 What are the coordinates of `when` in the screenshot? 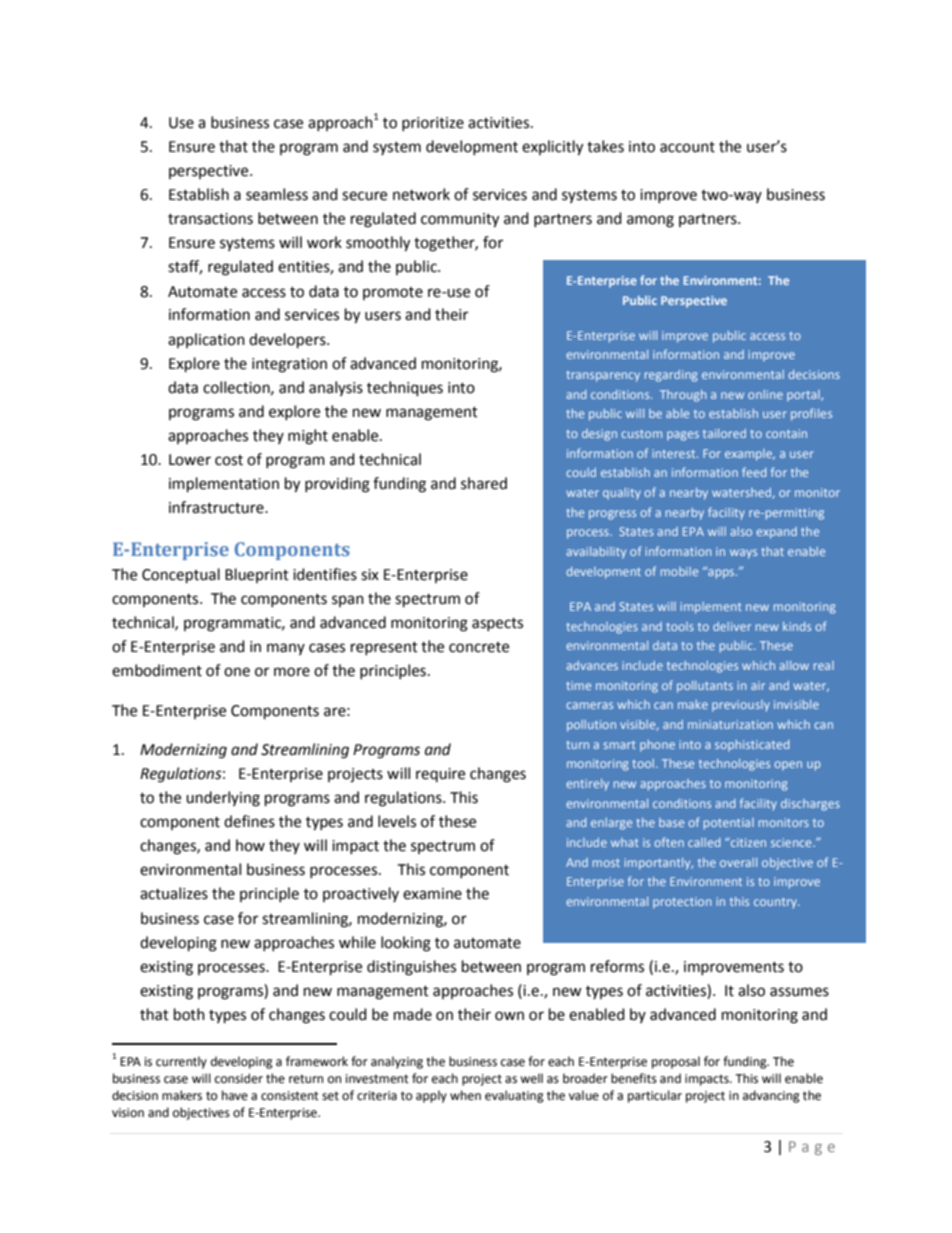 It's located at (465, 1095).
